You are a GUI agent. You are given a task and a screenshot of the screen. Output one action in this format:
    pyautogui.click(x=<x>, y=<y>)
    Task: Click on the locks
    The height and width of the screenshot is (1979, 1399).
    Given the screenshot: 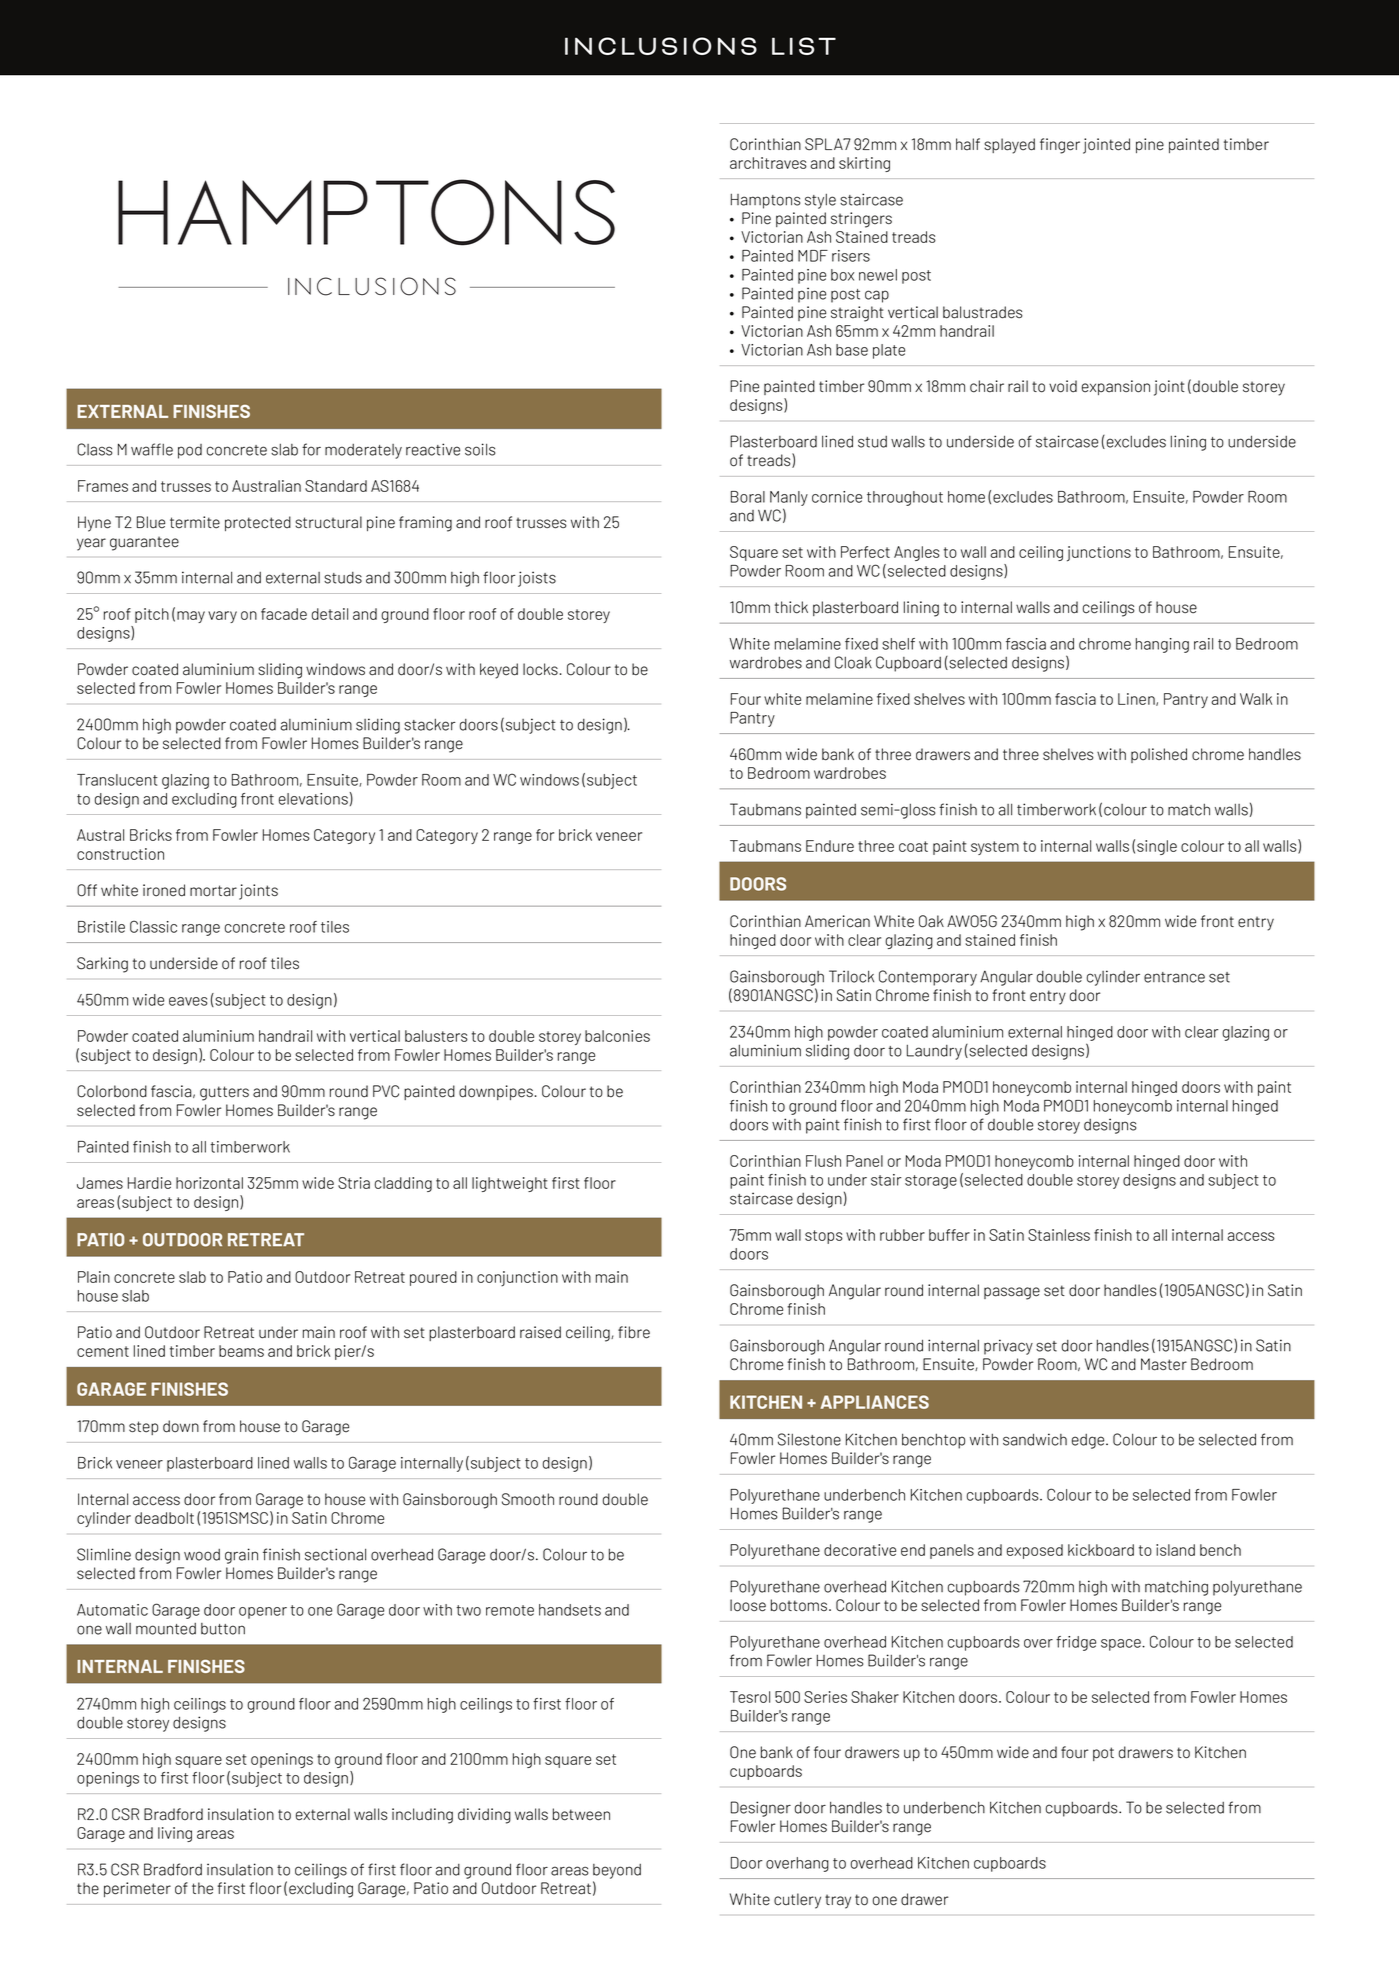 What is the action you would take?
    pyautogui.click(x=540, y=669)
